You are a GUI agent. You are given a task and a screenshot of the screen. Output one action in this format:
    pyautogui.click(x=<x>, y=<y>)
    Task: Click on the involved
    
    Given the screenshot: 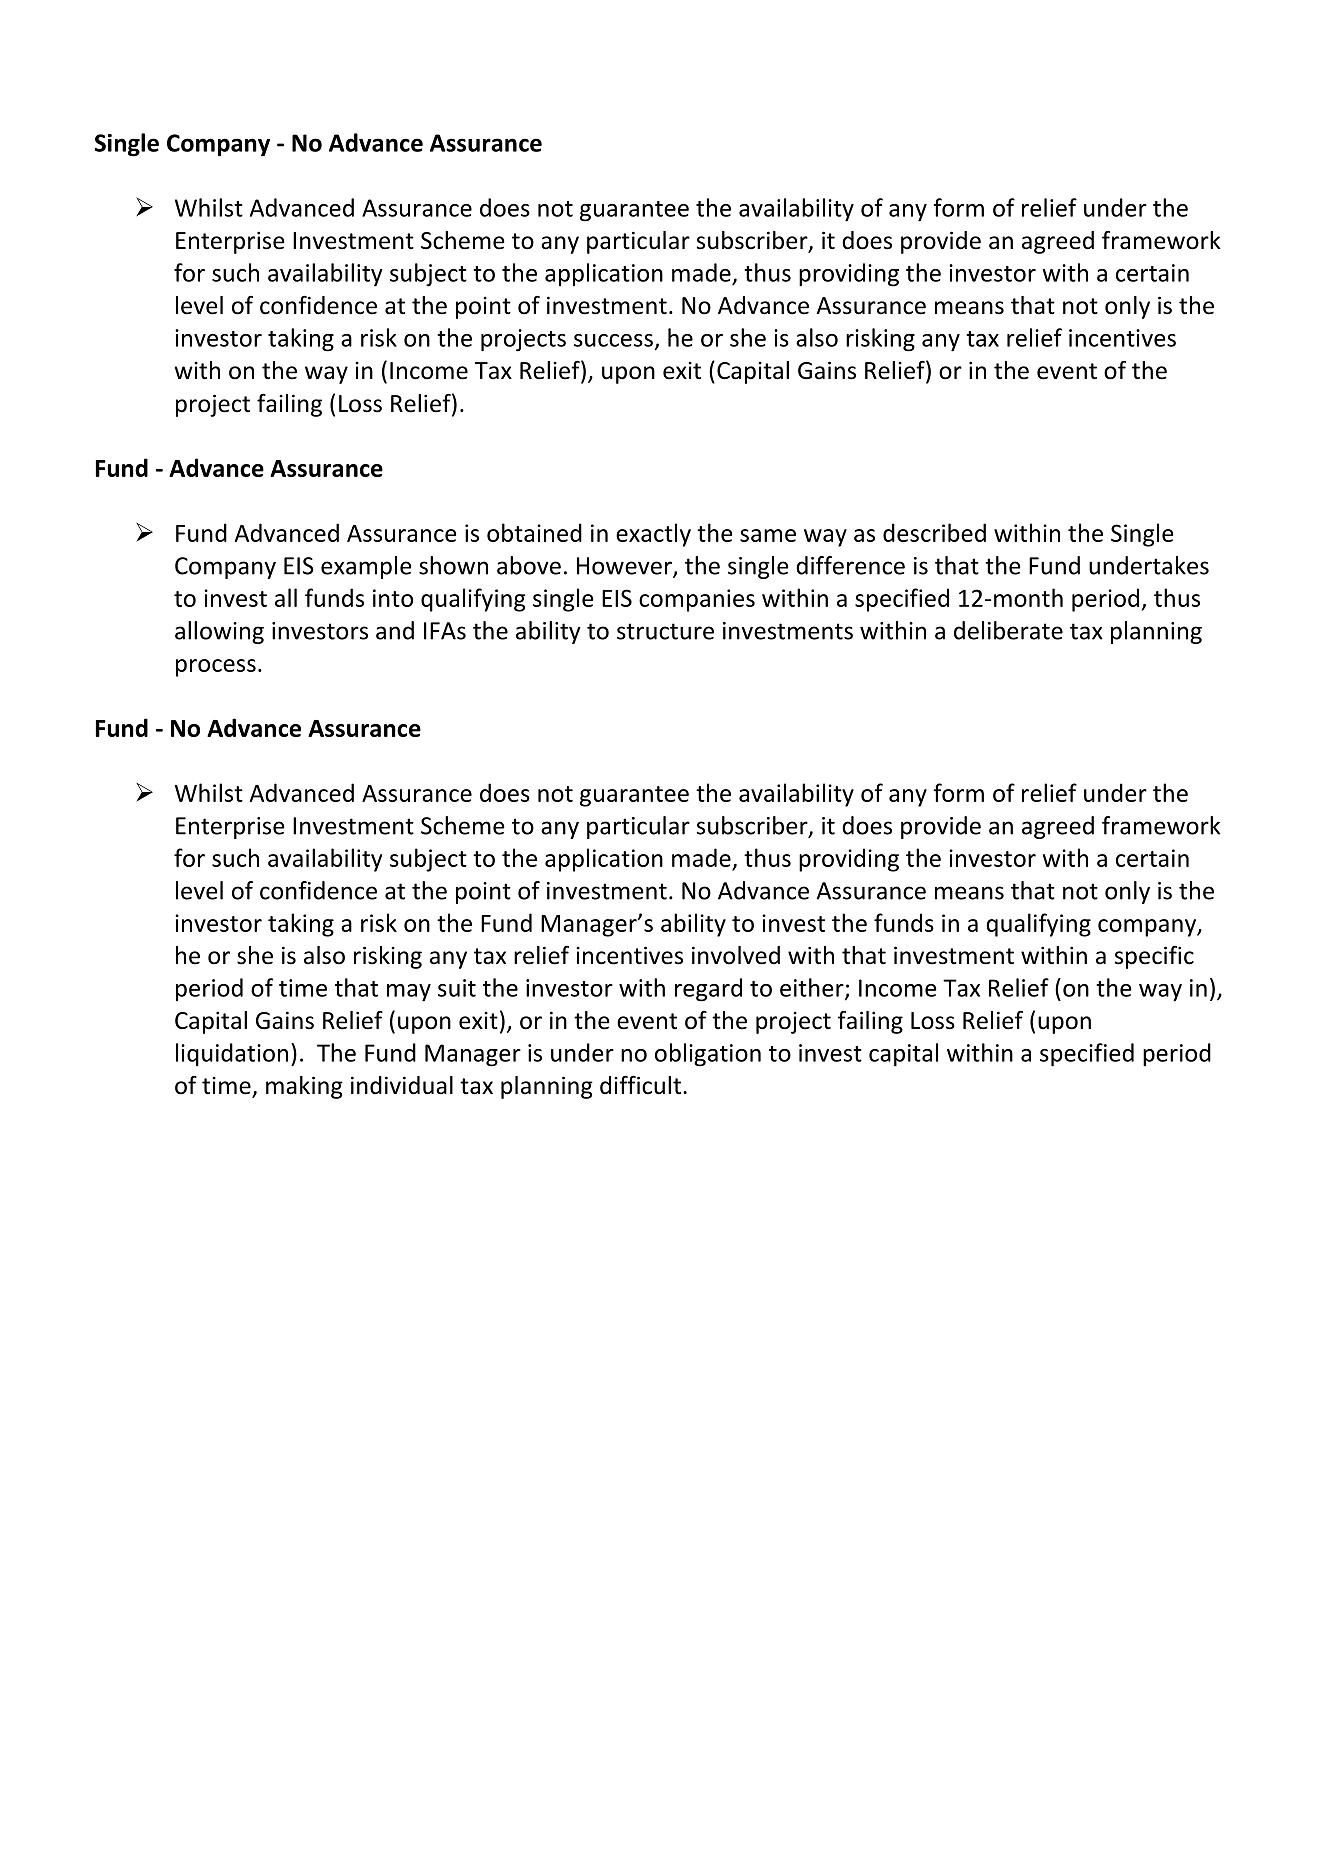 What is the action you would take?
    pyautogui.click(x=736, y=955)
